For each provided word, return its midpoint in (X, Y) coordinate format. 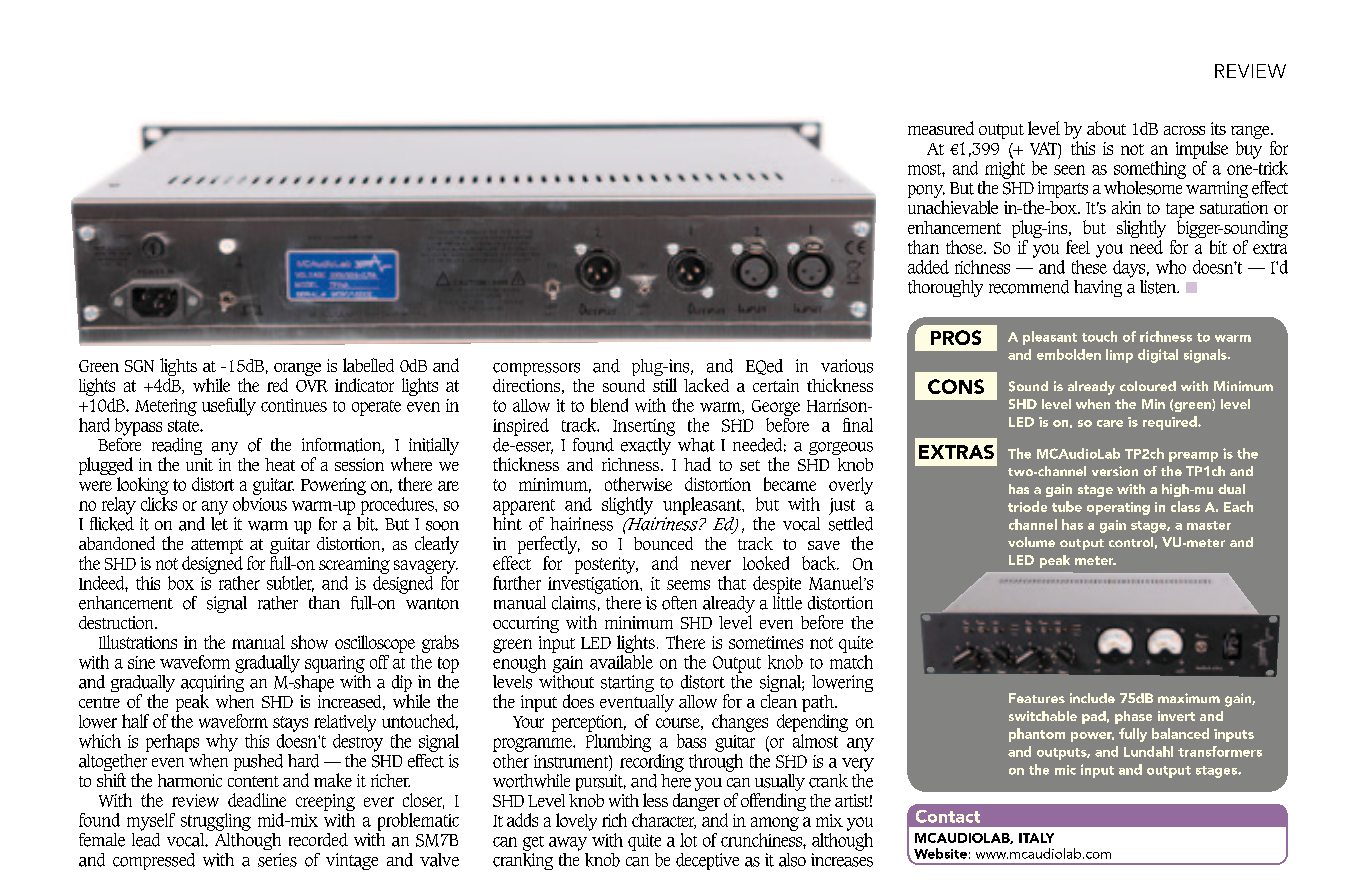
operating (1118, 508)
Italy (1036, 838)
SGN (139, 366)
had (697, 464)
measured (941, 128)
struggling (216, 822)
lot (688, 840)
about (1106, 128)
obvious (260, 502)
